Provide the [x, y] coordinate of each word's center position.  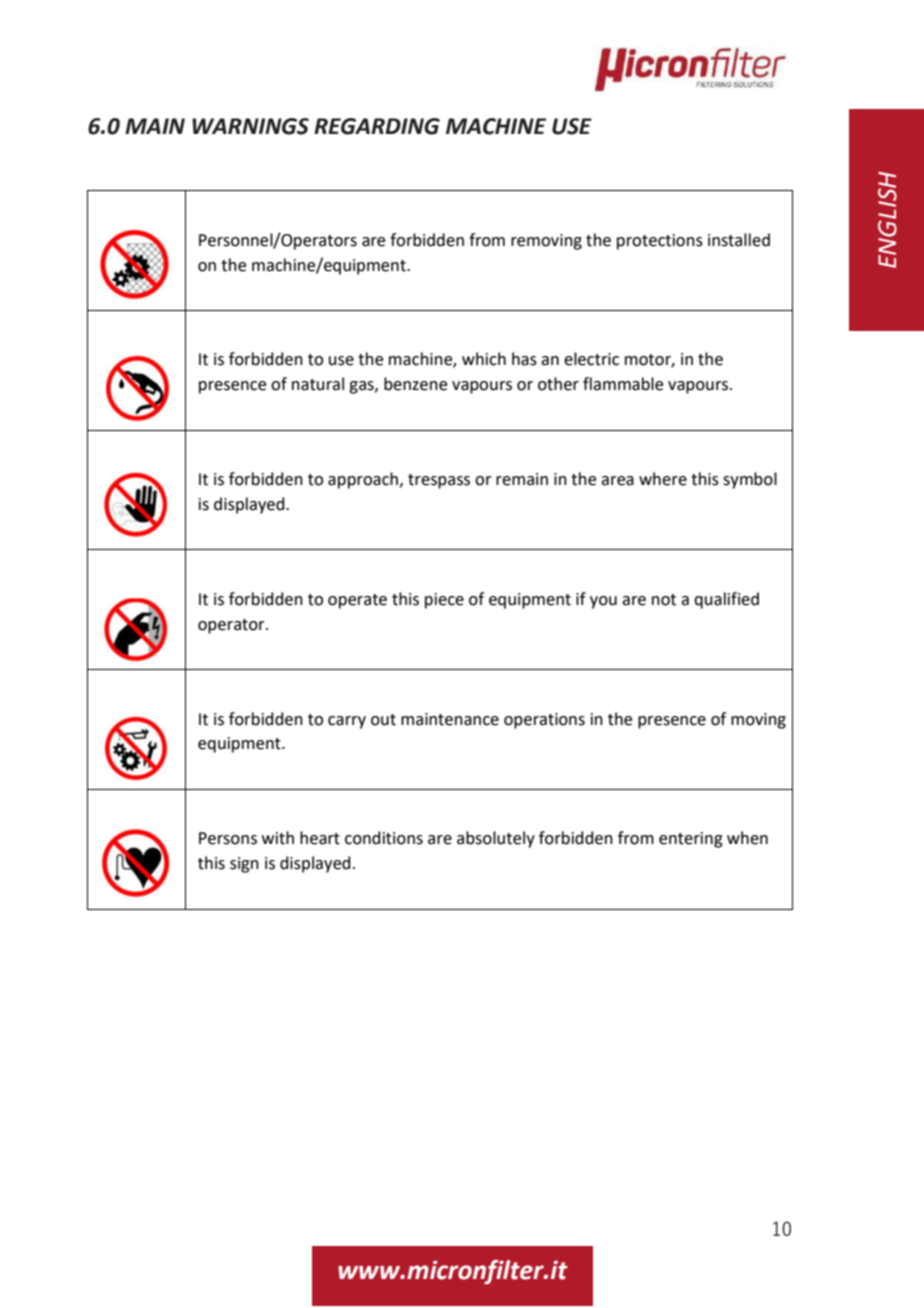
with [278, 838]
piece [444, 601]
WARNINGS [250, 126]
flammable [623, 384]
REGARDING [377, 126]
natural [318, 384]
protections [660, 242]
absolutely [496, 839]
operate [357, 601]
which [484, 359]
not [664, 600]
